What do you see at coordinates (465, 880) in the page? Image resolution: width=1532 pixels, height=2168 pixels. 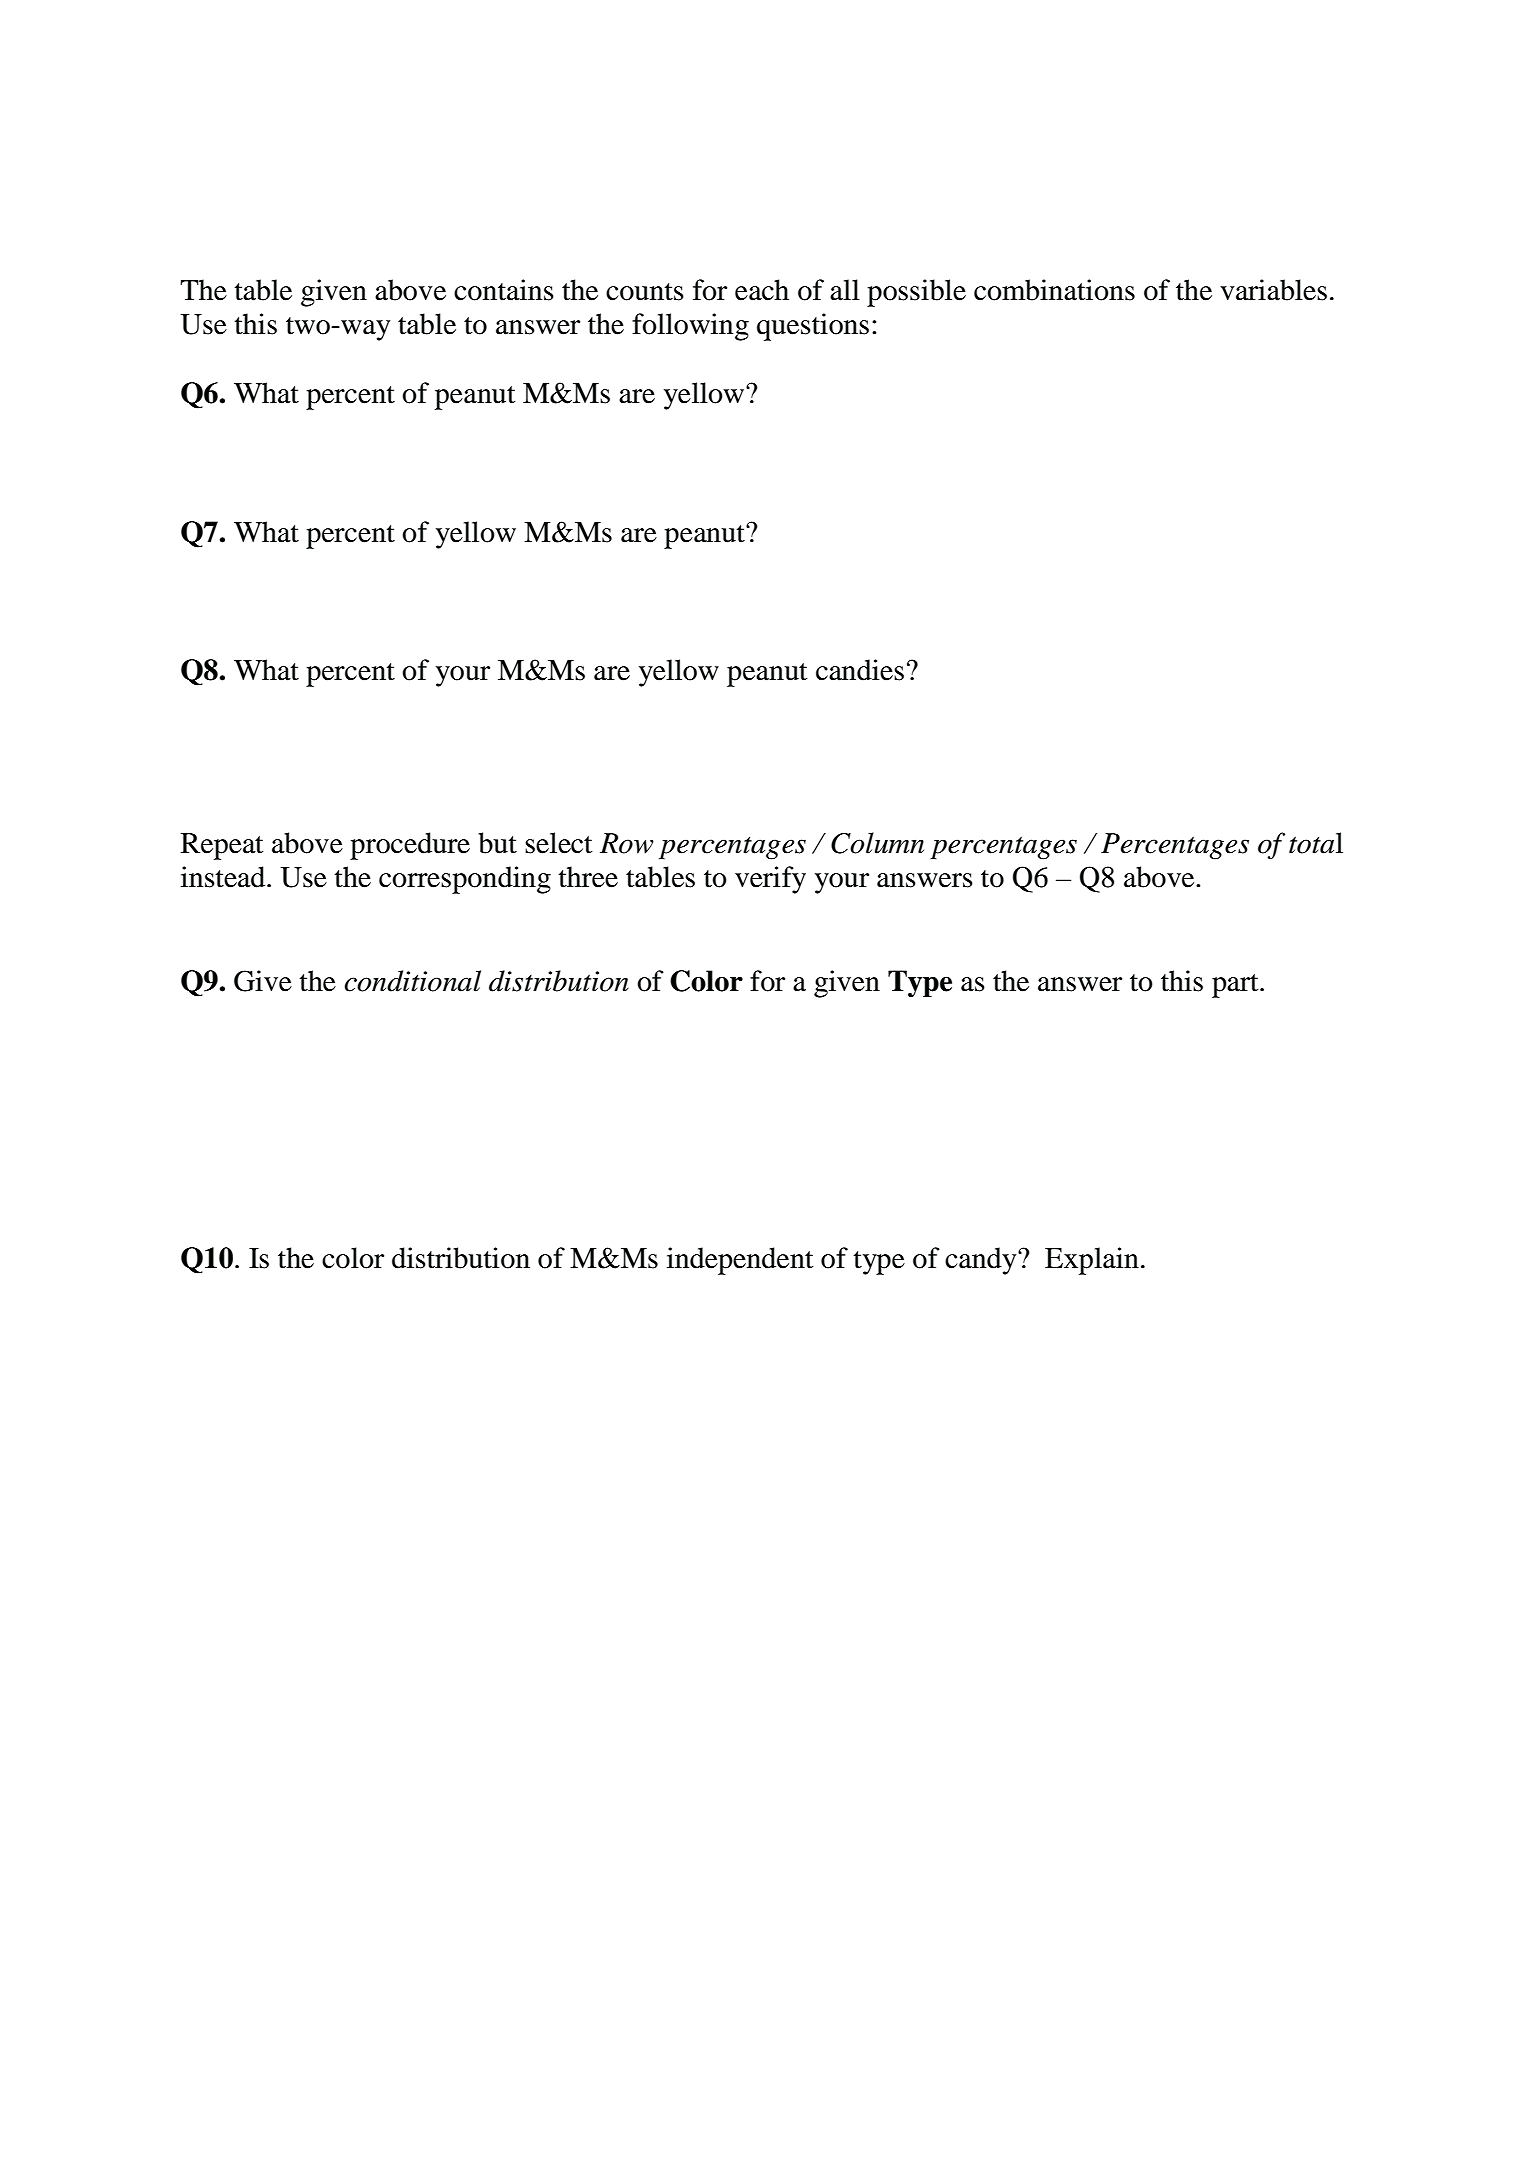 I see `corresponding` at bounding box center [465, 880].
